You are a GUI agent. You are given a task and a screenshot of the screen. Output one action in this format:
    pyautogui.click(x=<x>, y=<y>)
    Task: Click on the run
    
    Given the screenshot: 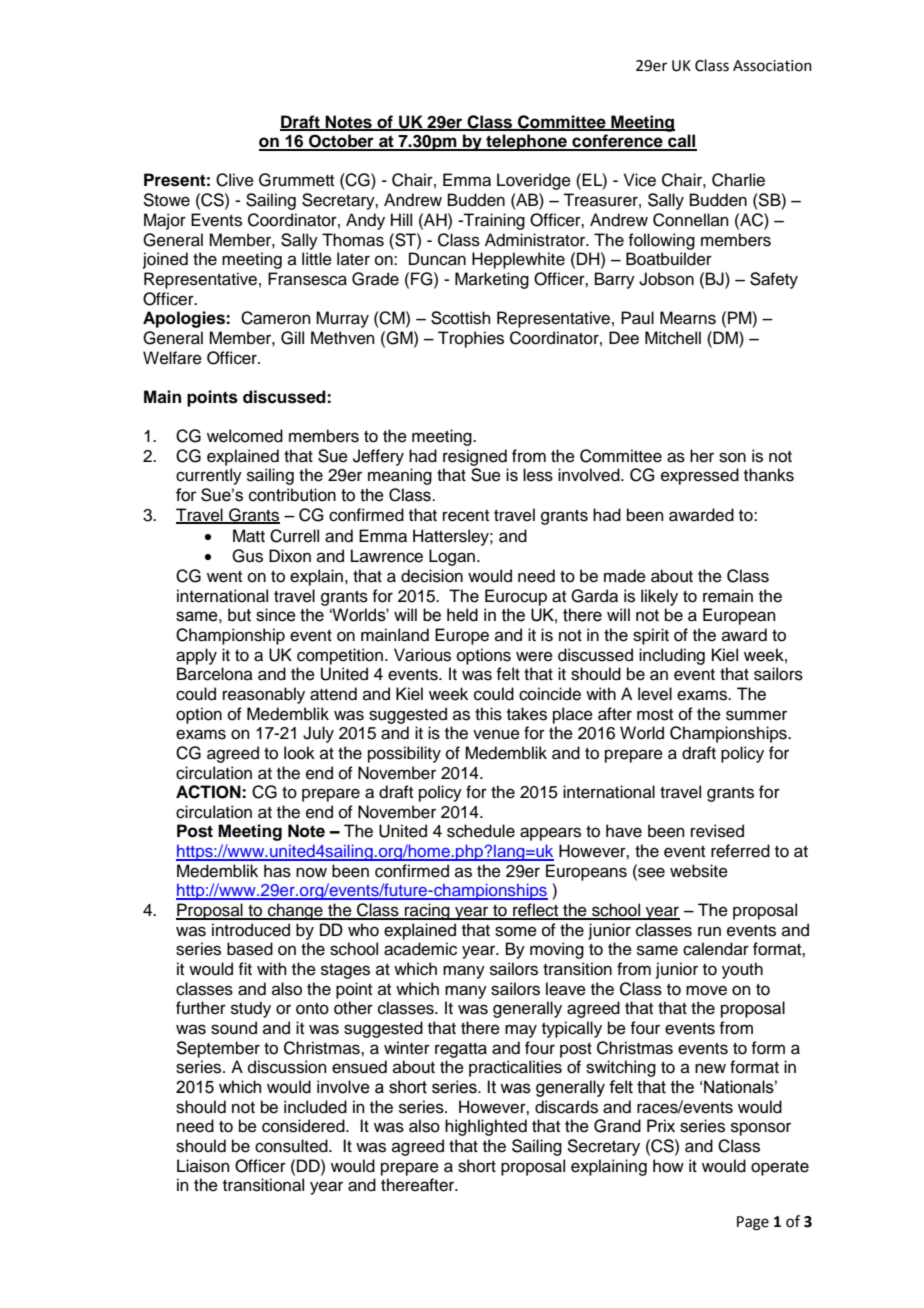 What is the action you would take?
    pyautogui.click(x=709, y=931)
